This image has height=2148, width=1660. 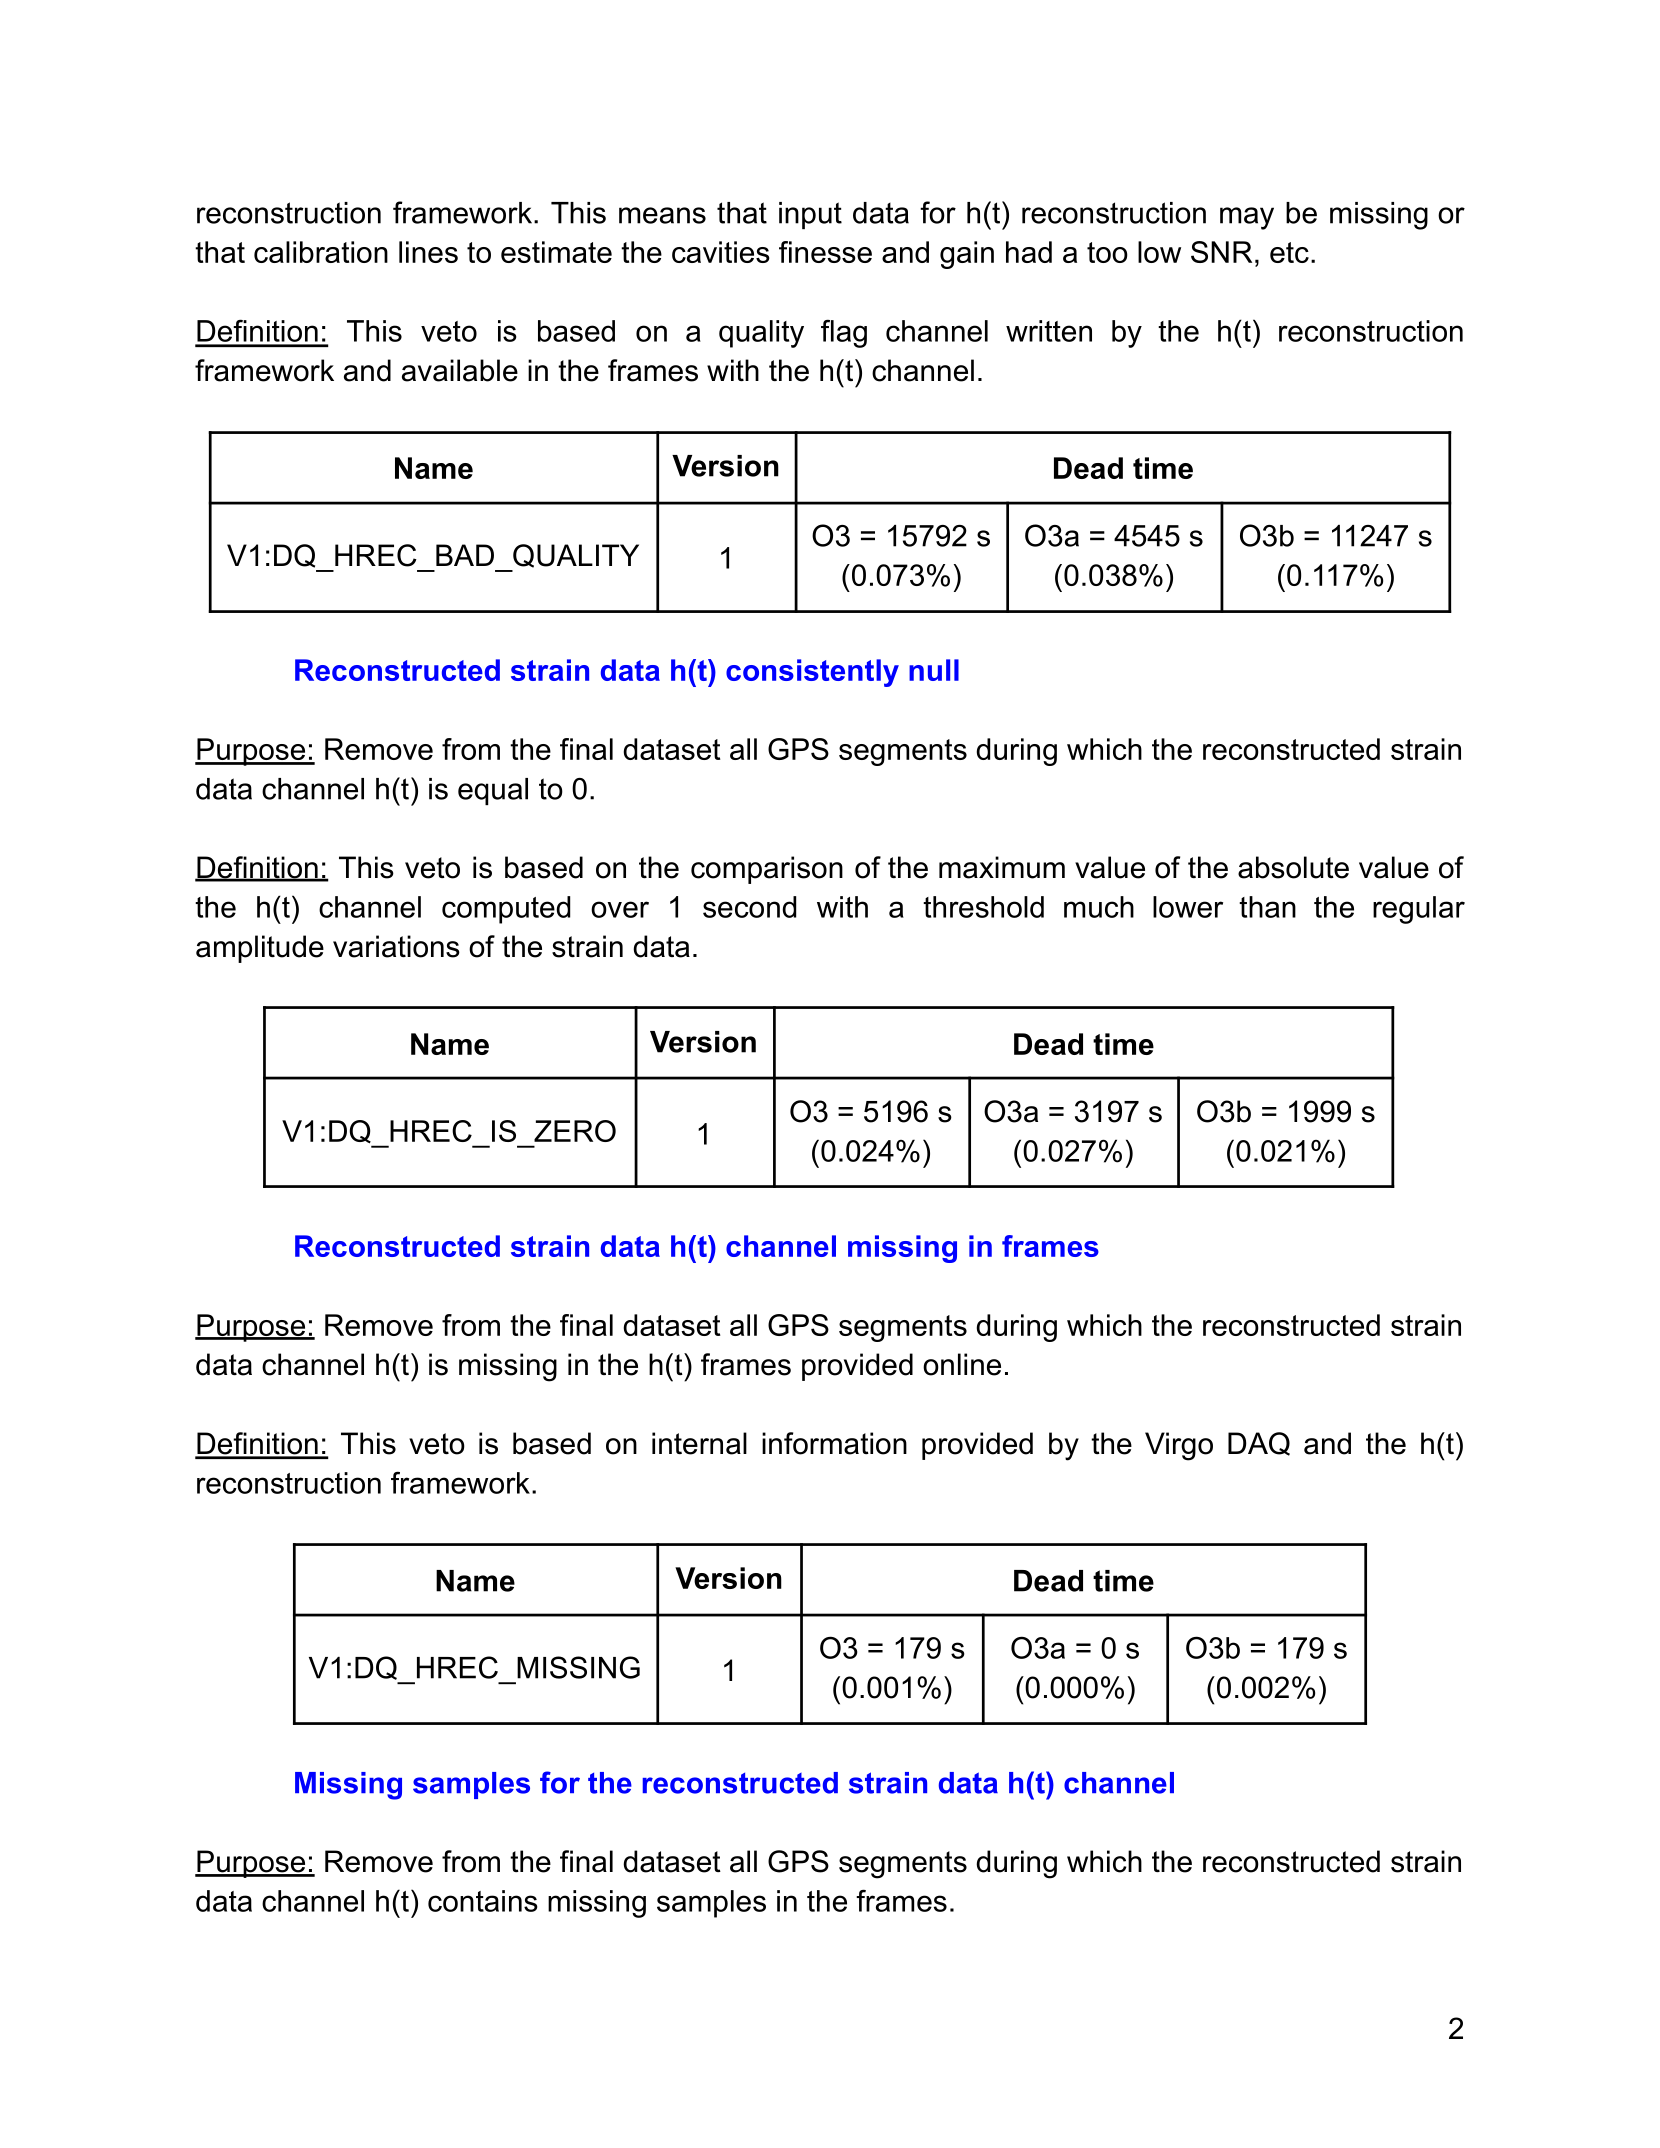 I want to click on absolute, so click(x=1293, y=867).
